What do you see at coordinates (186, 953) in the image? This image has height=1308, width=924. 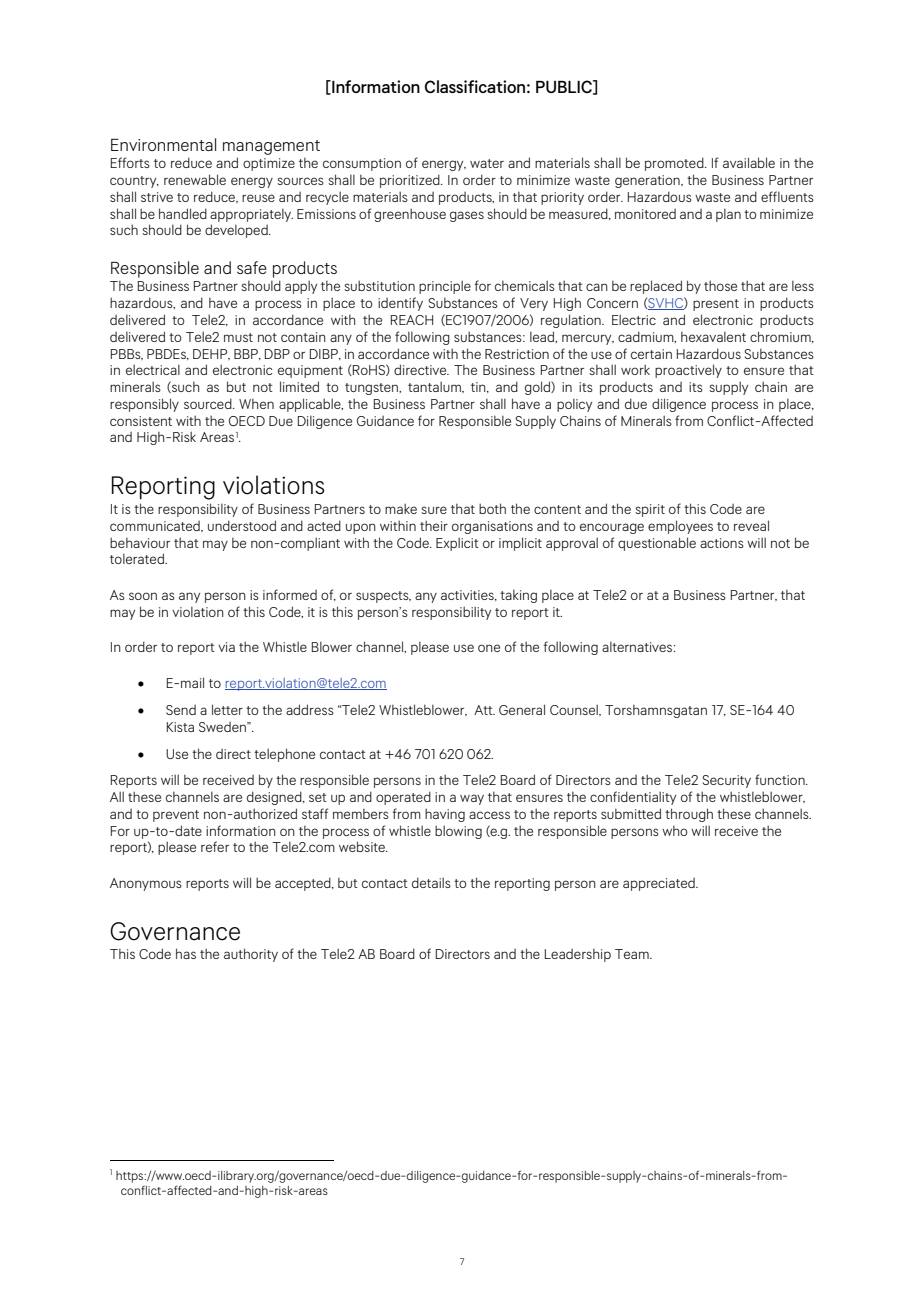 I see `has` at bounding box center [186, 953].
